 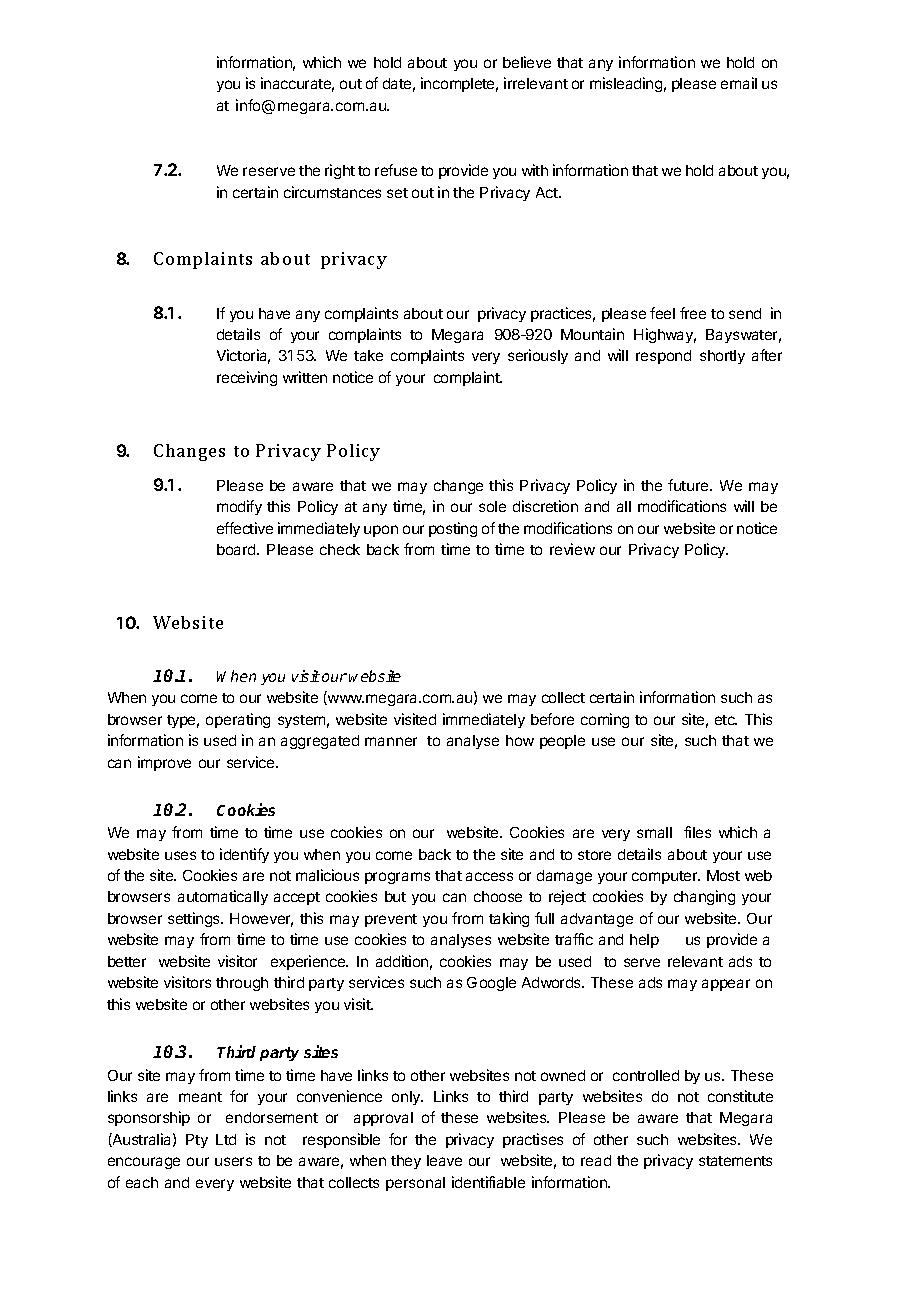 I want to click on right, so click(x=340, y=171).
